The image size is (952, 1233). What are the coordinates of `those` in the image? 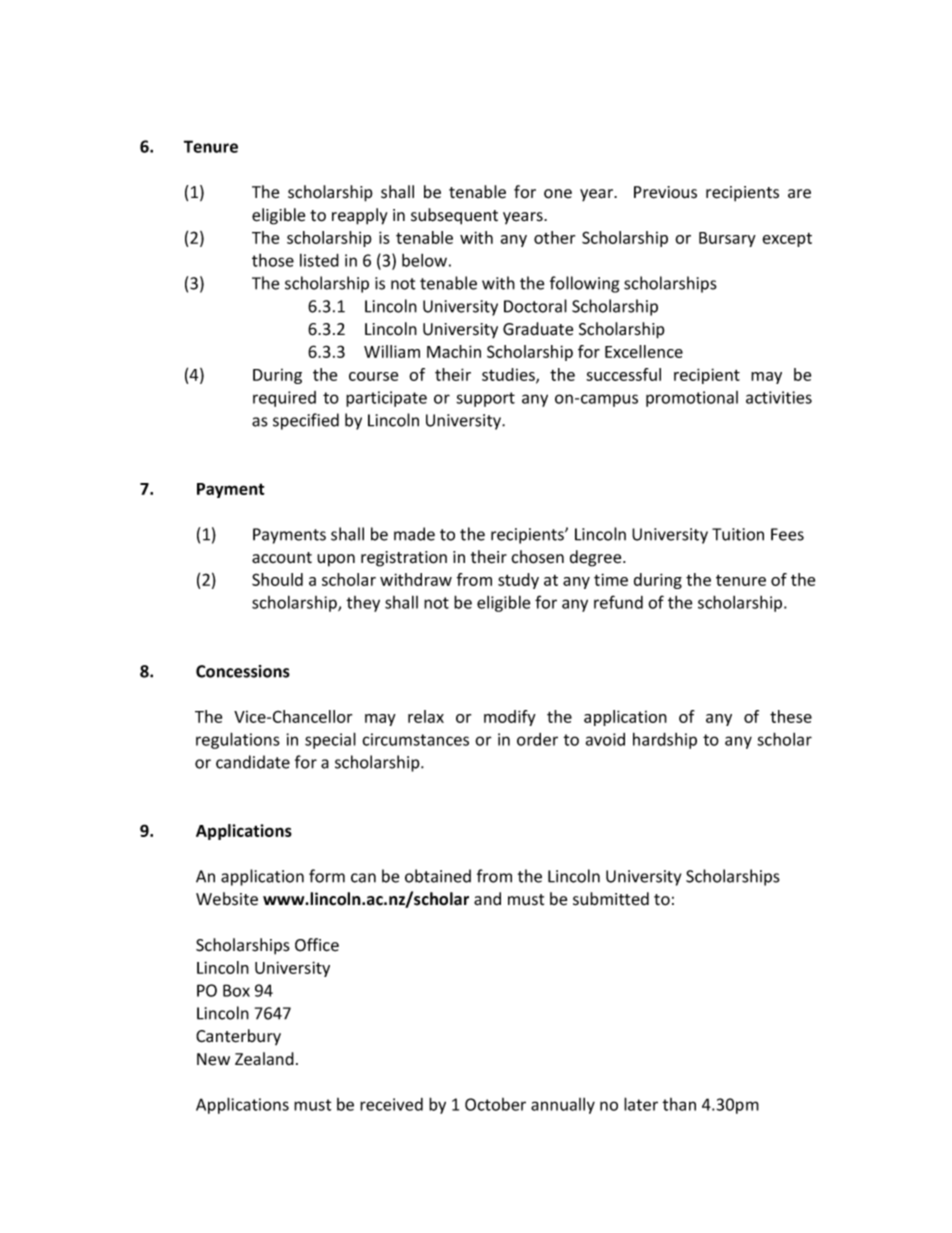 It's located at (273, 260).
